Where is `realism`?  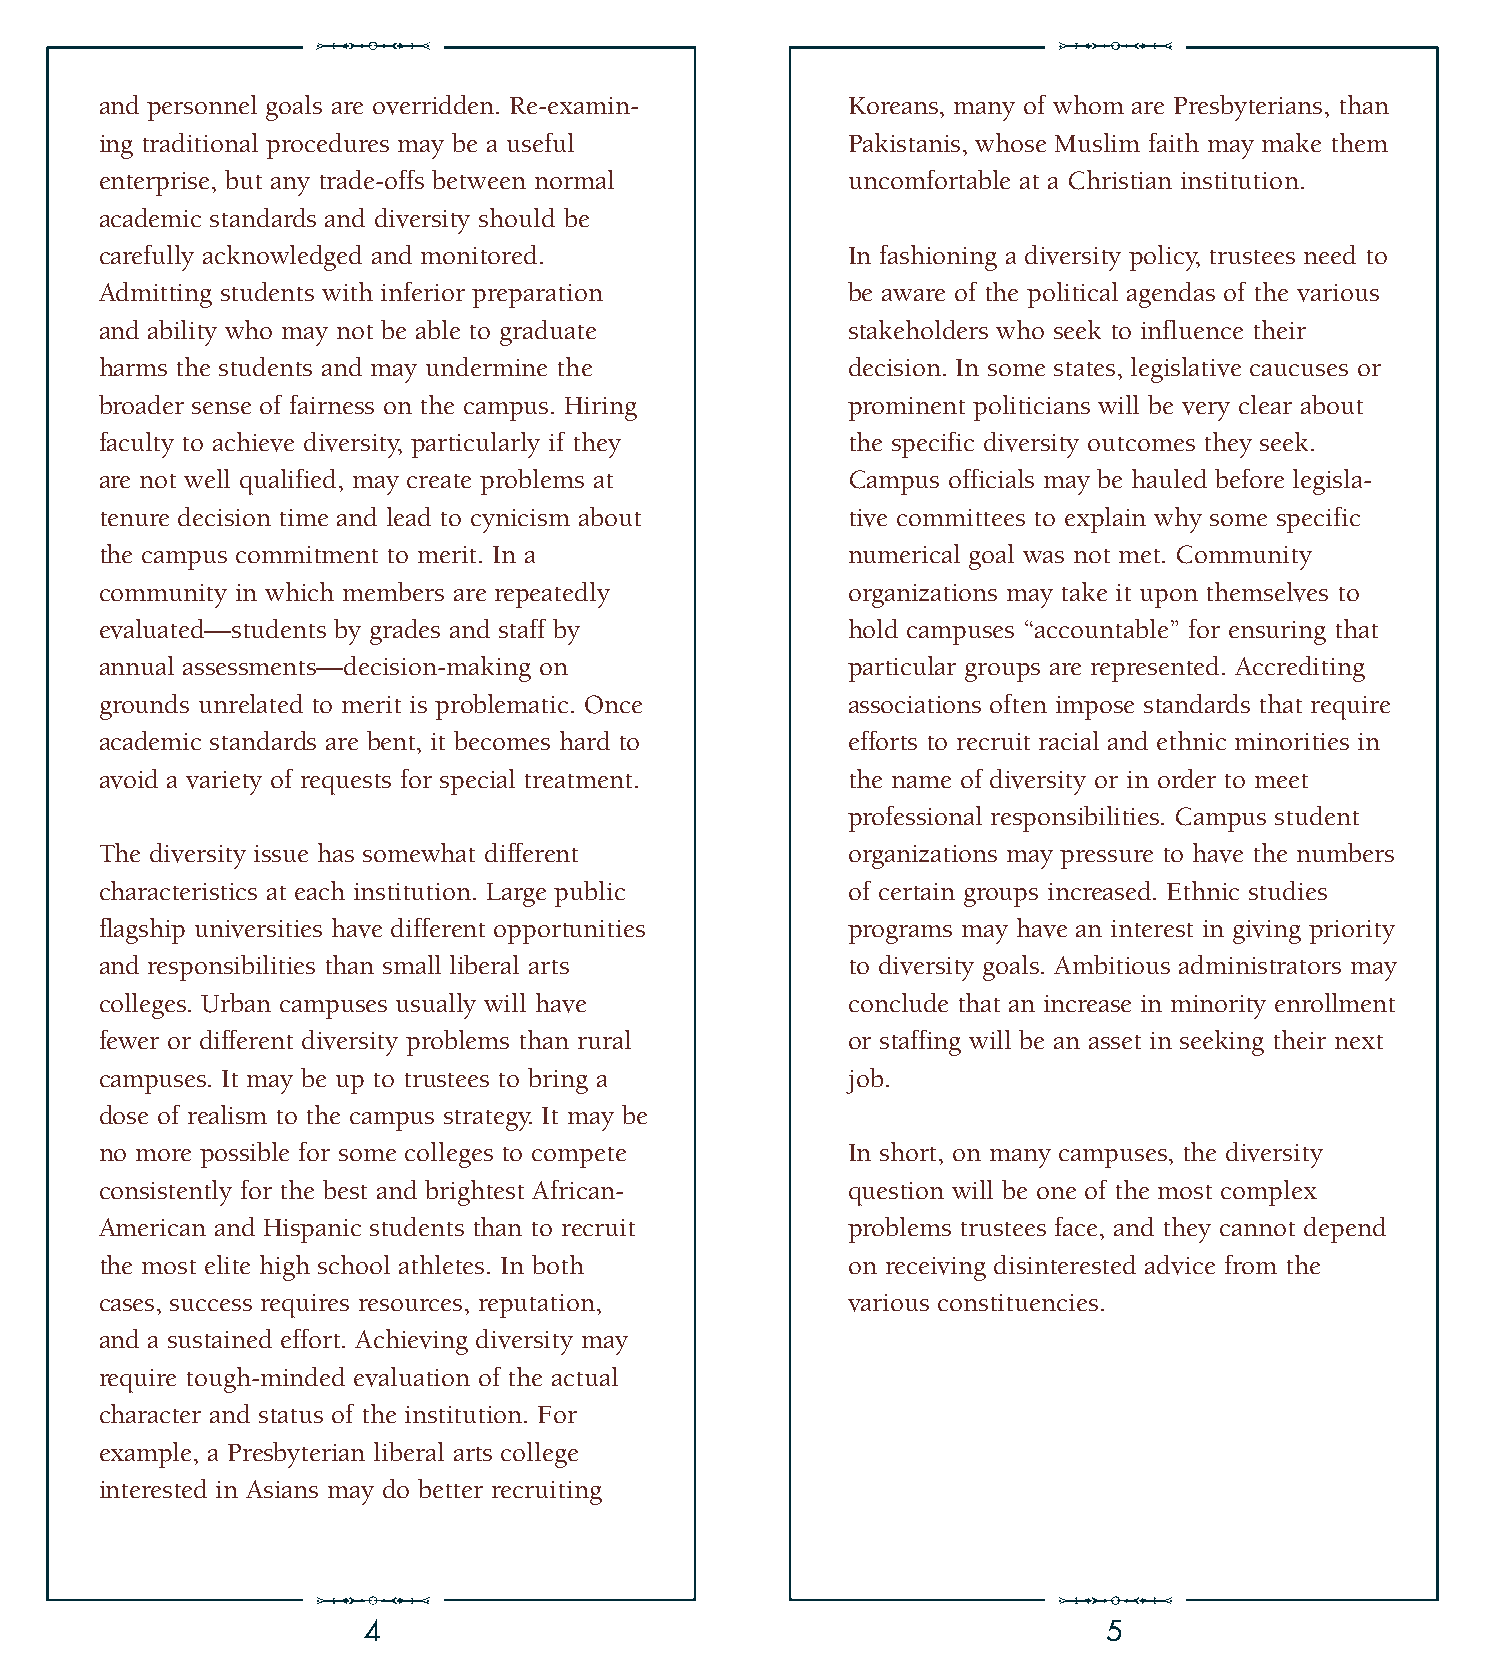 realism is located at coordinates (227, 1114).
